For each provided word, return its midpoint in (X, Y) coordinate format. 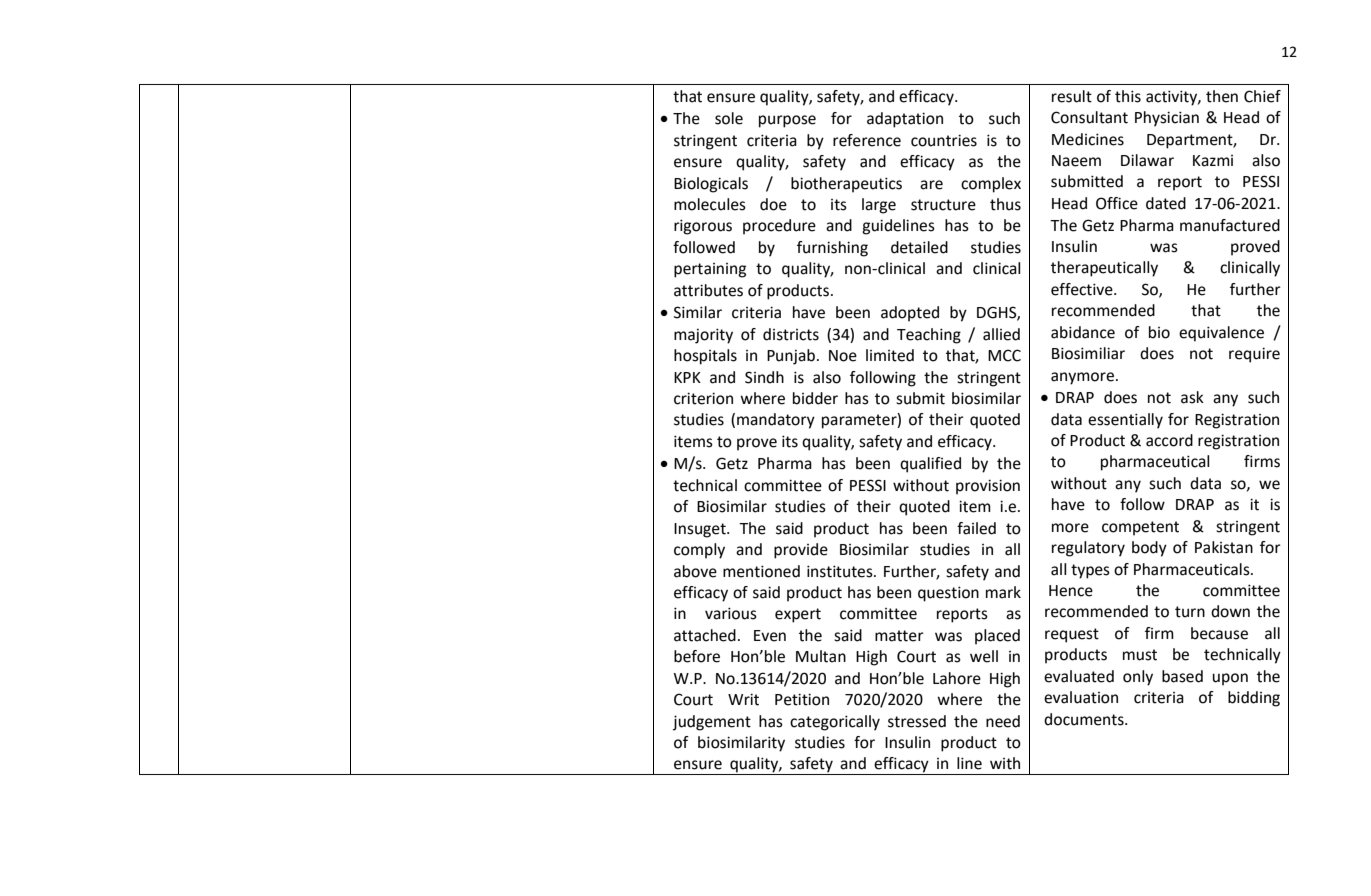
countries (944, 140)
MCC (1004, 355)
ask (1192, 397)
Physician (1167, 119)
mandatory (776, 421)
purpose (787, 121)
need (1003, 721)
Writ (743, 699)
